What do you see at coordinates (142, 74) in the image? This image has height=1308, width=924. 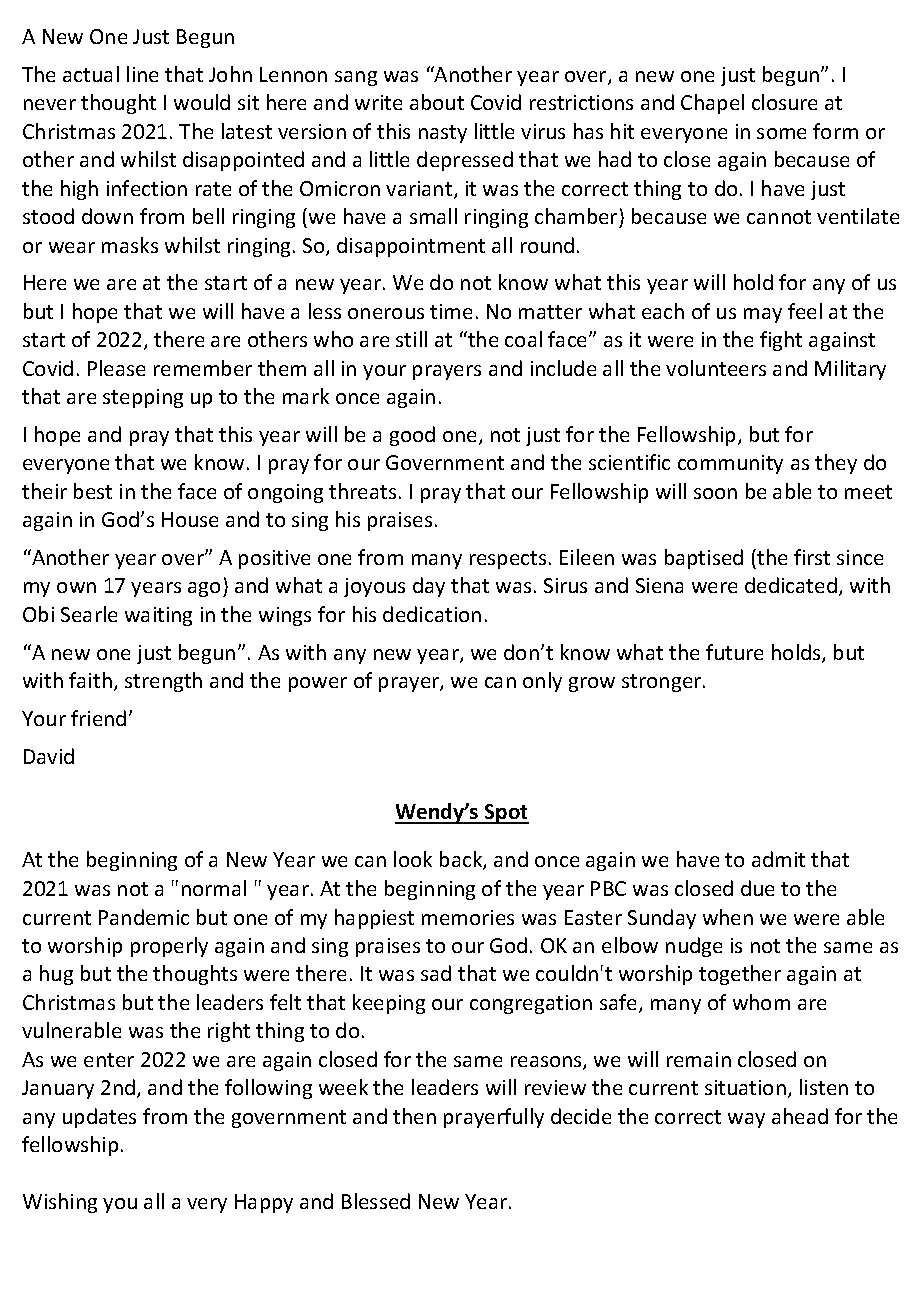 I see `line` at bounding box center [142, 74].
